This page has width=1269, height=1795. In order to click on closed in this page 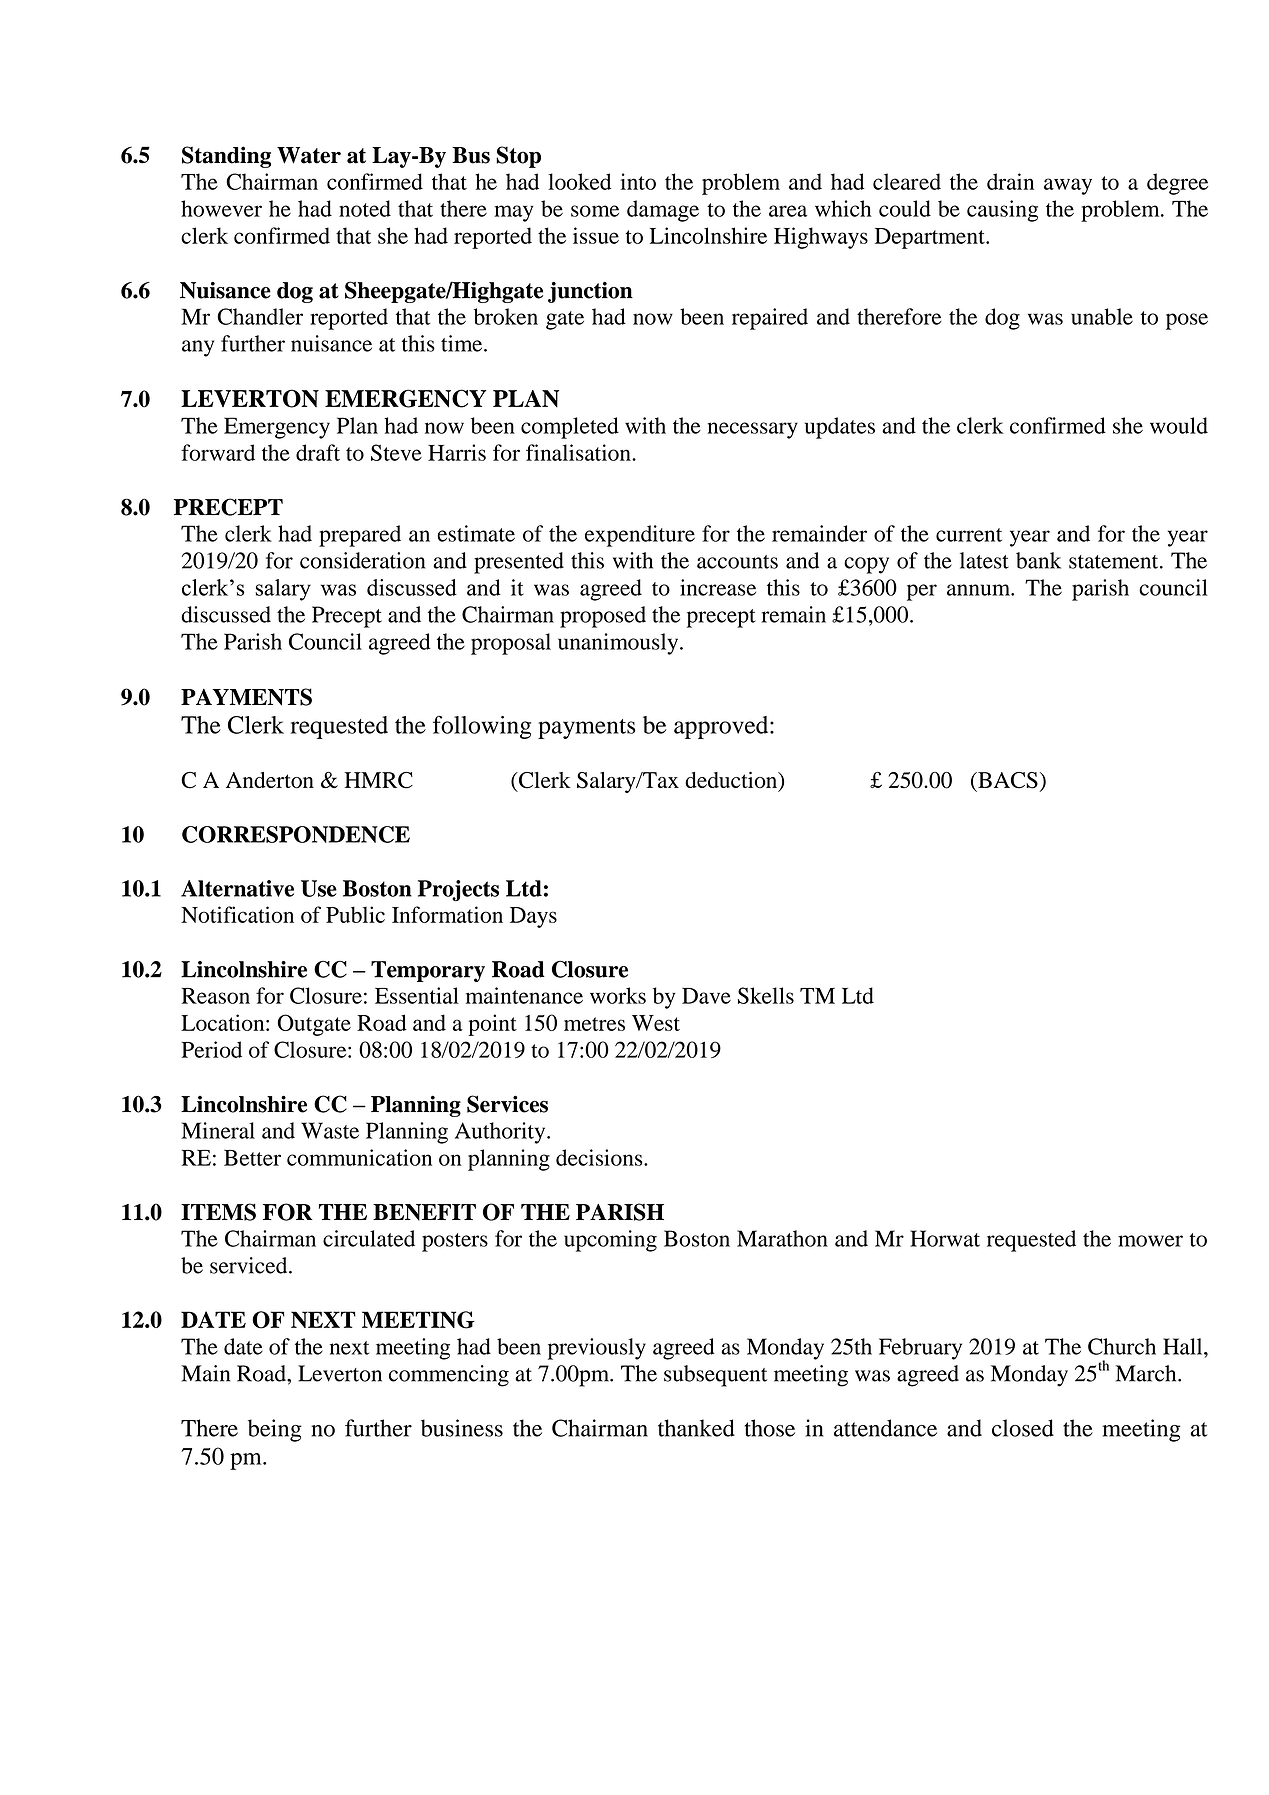, I will do `click(1023, 1428)`.
